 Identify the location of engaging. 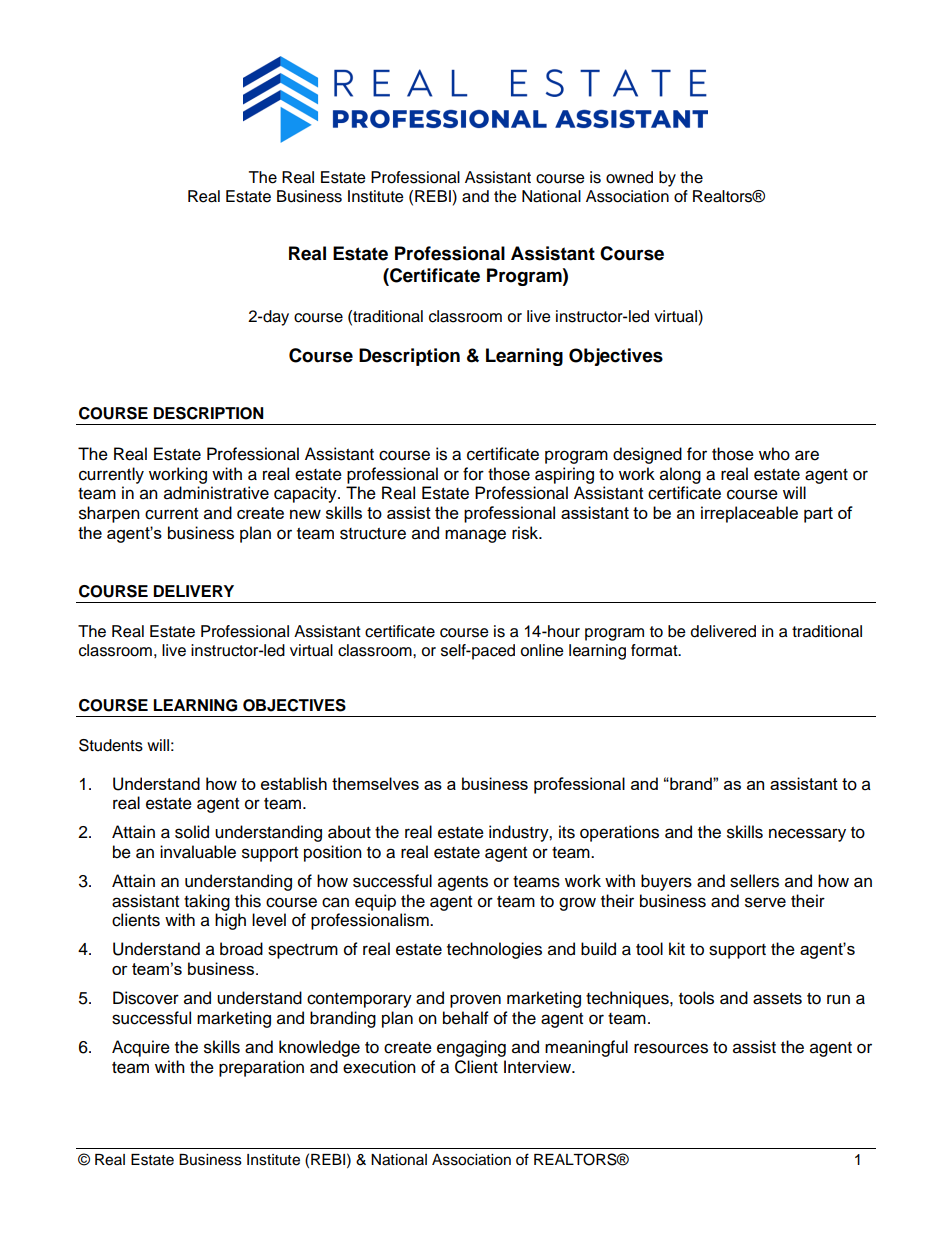
(471, 1048).
